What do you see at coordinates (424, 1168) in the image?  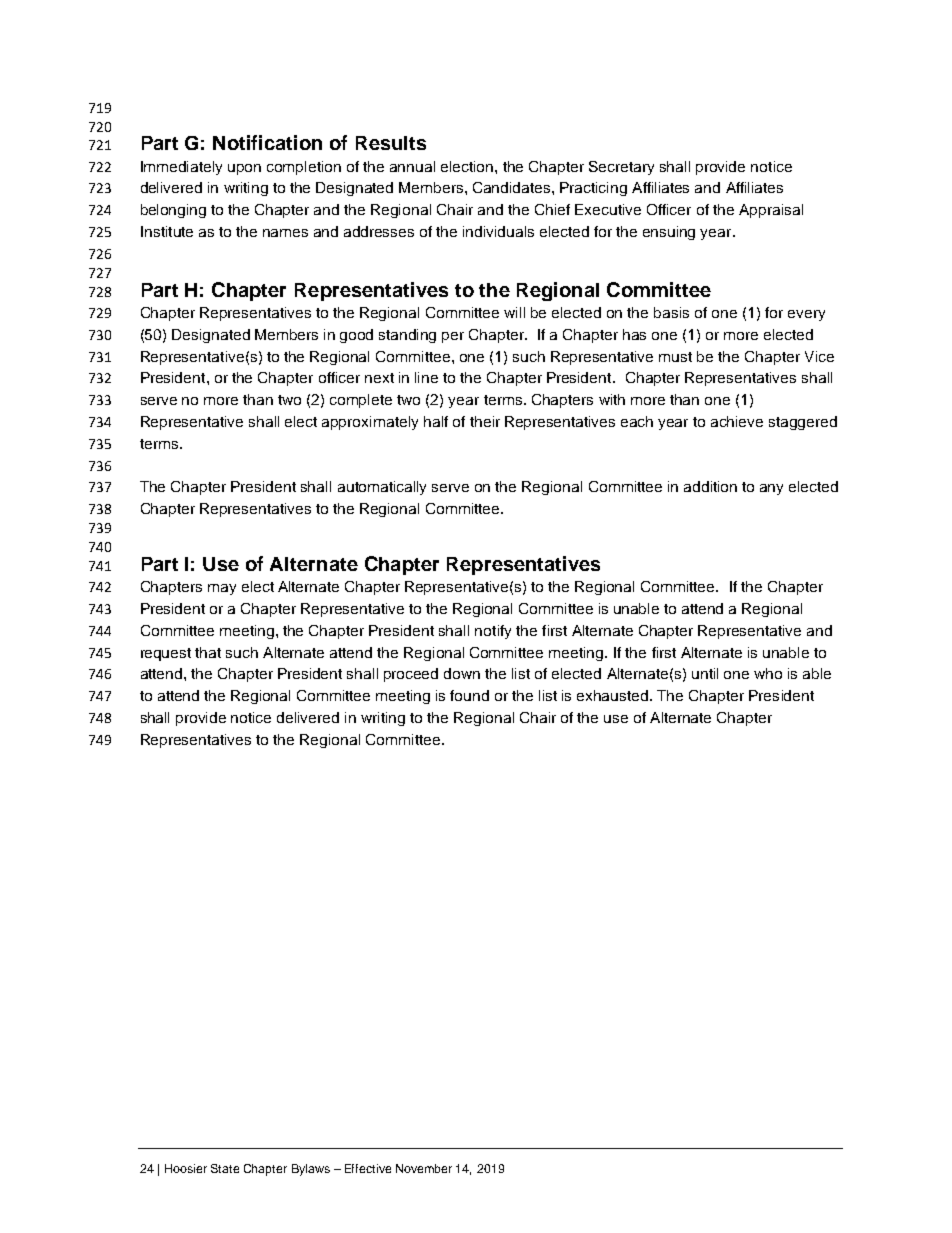 I see `November` at bounding box center [424, 1168].
